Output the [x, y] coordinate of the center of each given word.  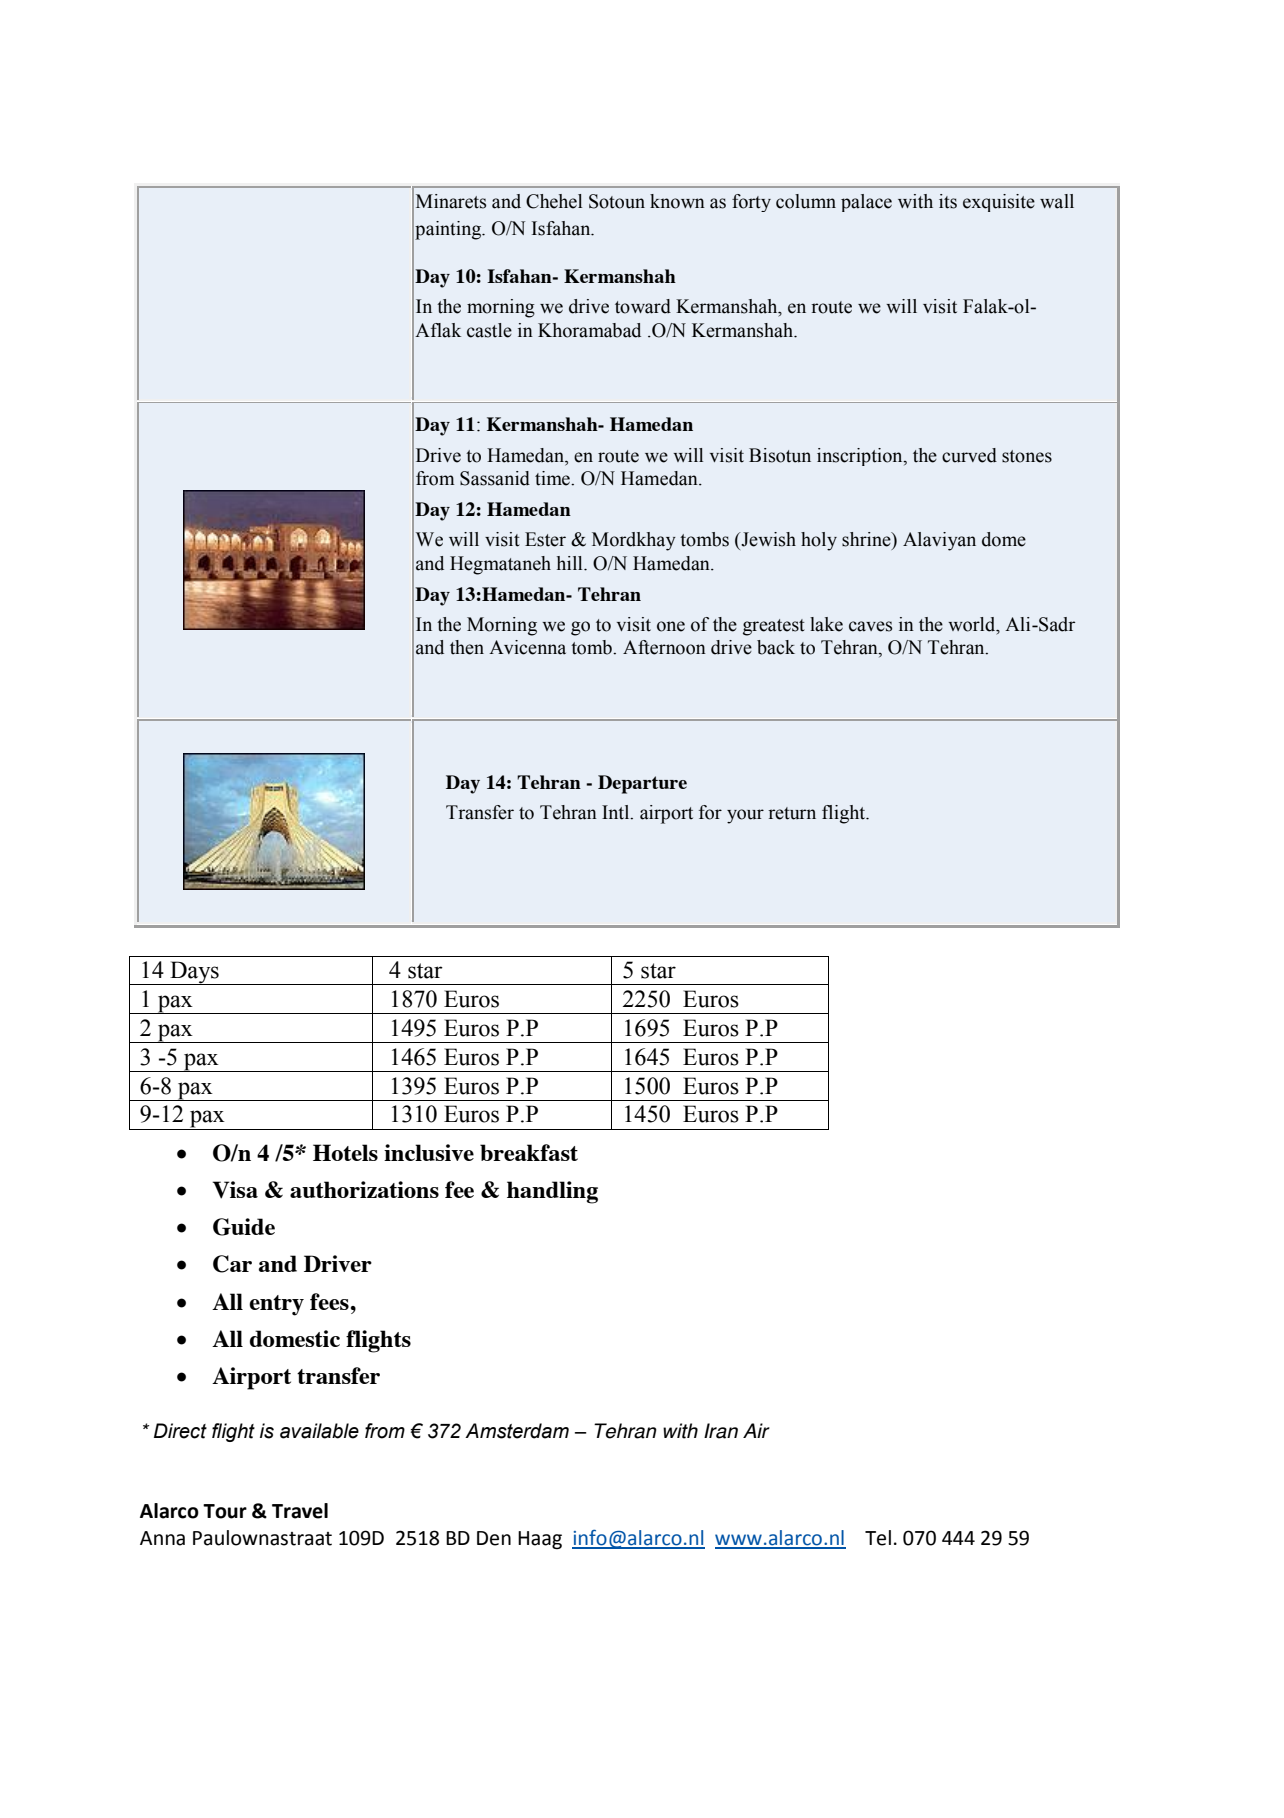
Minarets [451, 201]
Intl [617, 812]
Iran [721, 1431]
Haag [540, 1540]
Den [494, 1538]
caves [870, 626]
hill [571, 563]
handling [552, 1192]
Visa [235, 1190]
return [792, 813]
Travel [300, 1511]
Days [194, 973]
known [677, 201]
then [467, 647]
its [948, 201]
